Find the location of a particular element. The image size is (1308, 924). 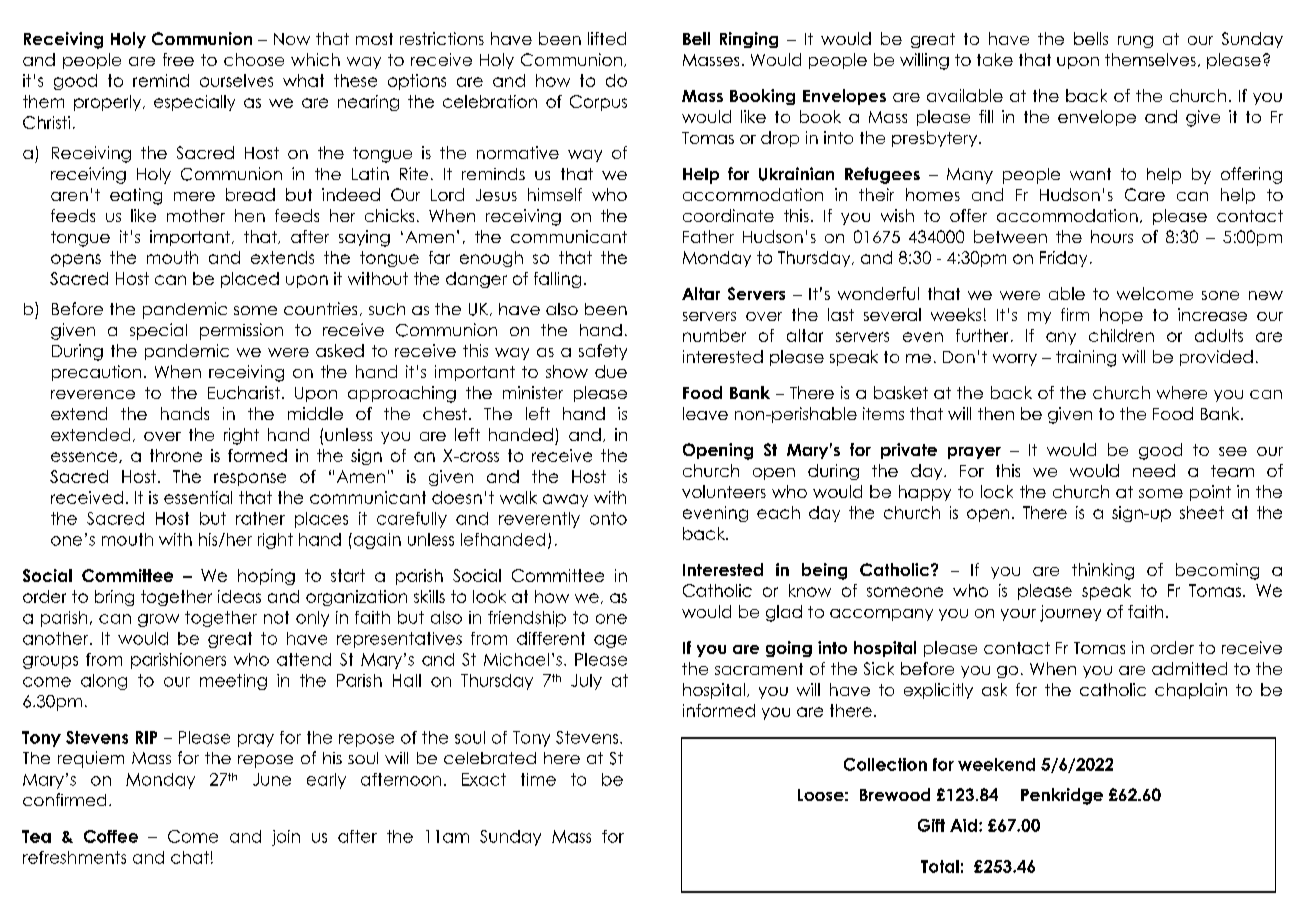

leave is located at coordinates (705, 413).
